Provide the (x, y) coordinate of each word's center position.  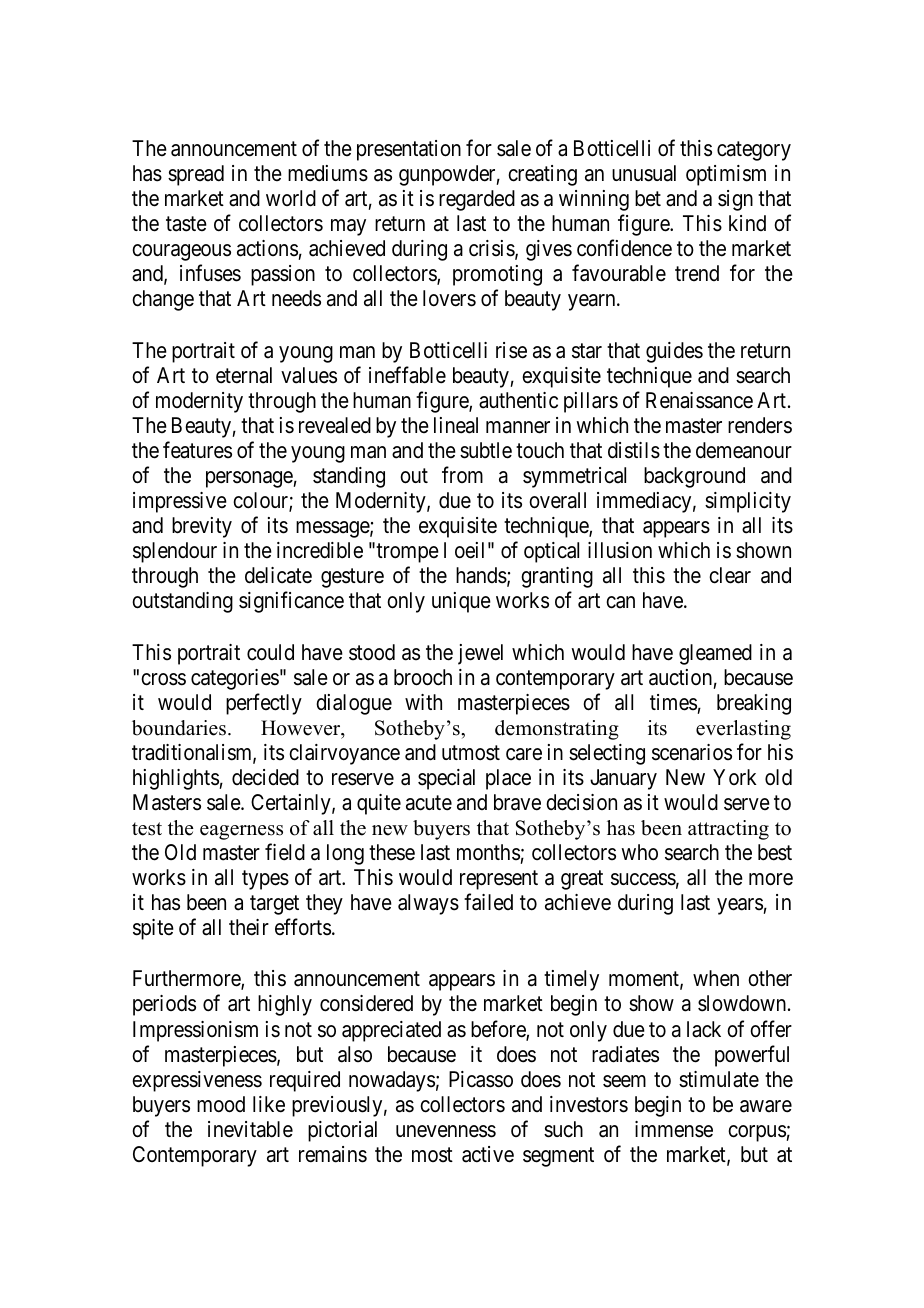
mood (221, 1104)
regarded (477, 200)
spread (196, 175)
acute (429, 803)
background (694, 477)
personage (250, 479)
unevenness (446, 1131)
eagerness (241, 832)
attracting (728, 830)
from (462, 474)
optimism (726, 175)
